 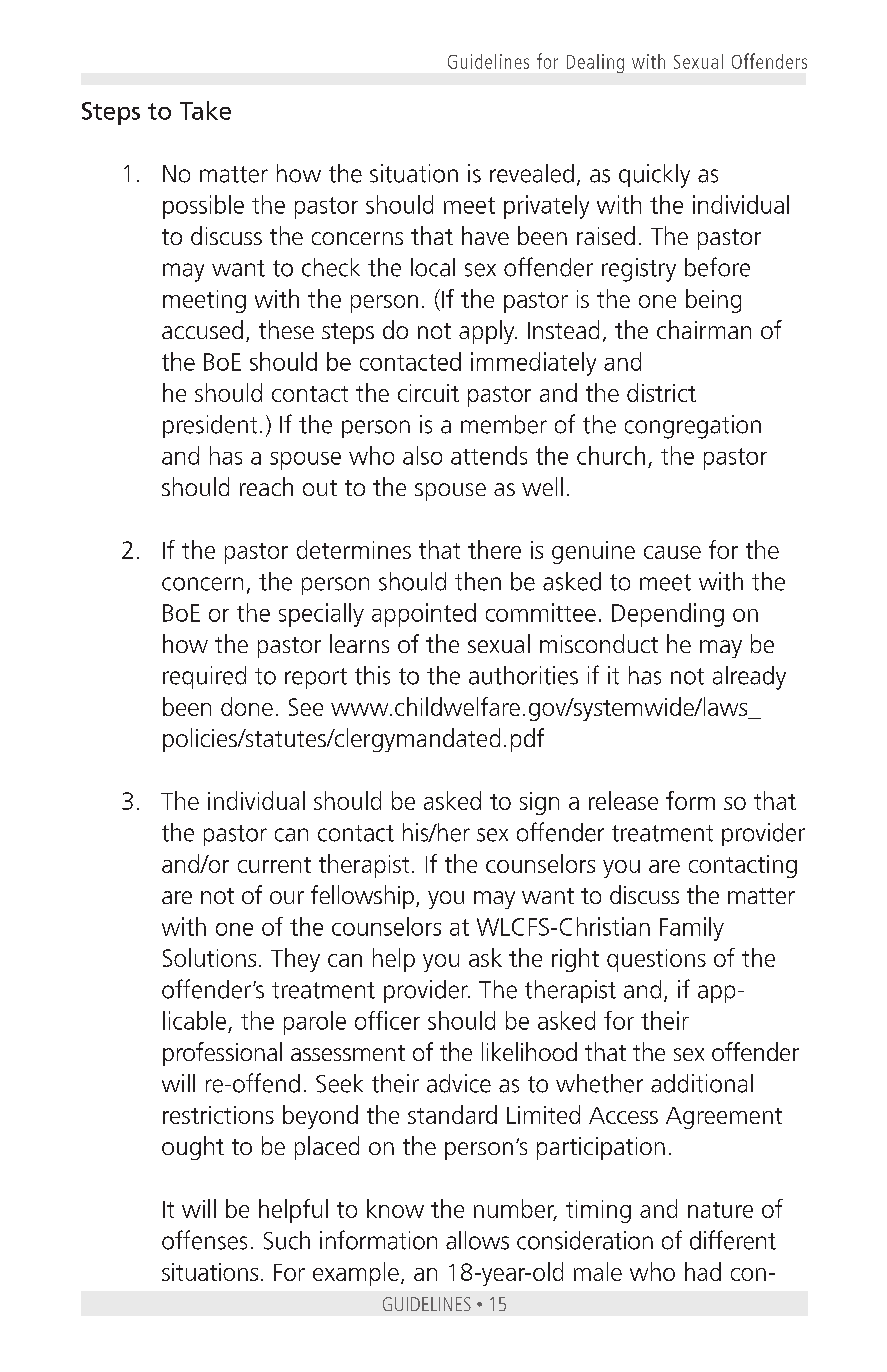 What do you see at coordinates (532, 173) in the page?
I see `revealed` at bounding box center [532, 173].
